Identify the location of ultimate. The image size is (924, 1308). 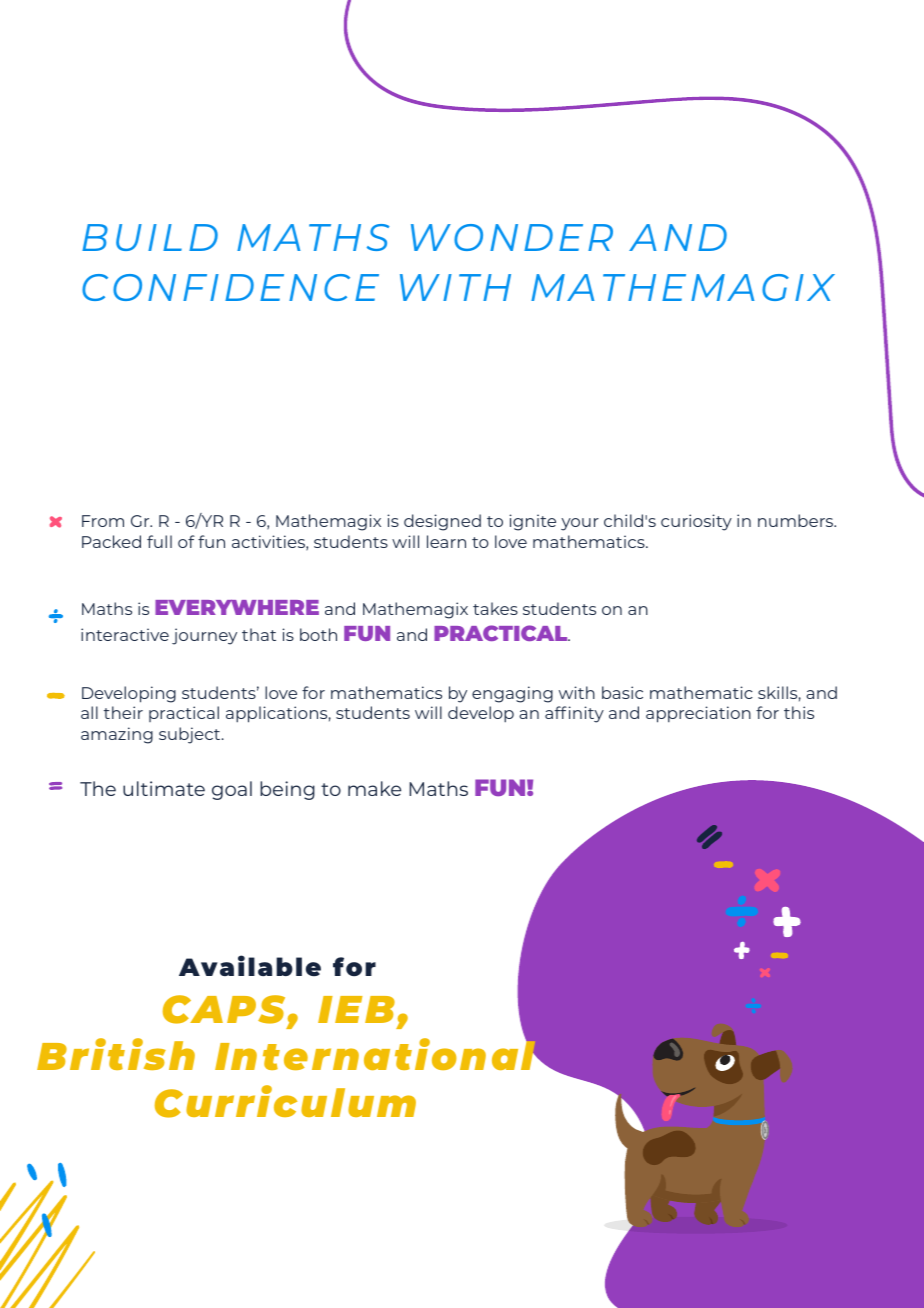
(164, 788).
